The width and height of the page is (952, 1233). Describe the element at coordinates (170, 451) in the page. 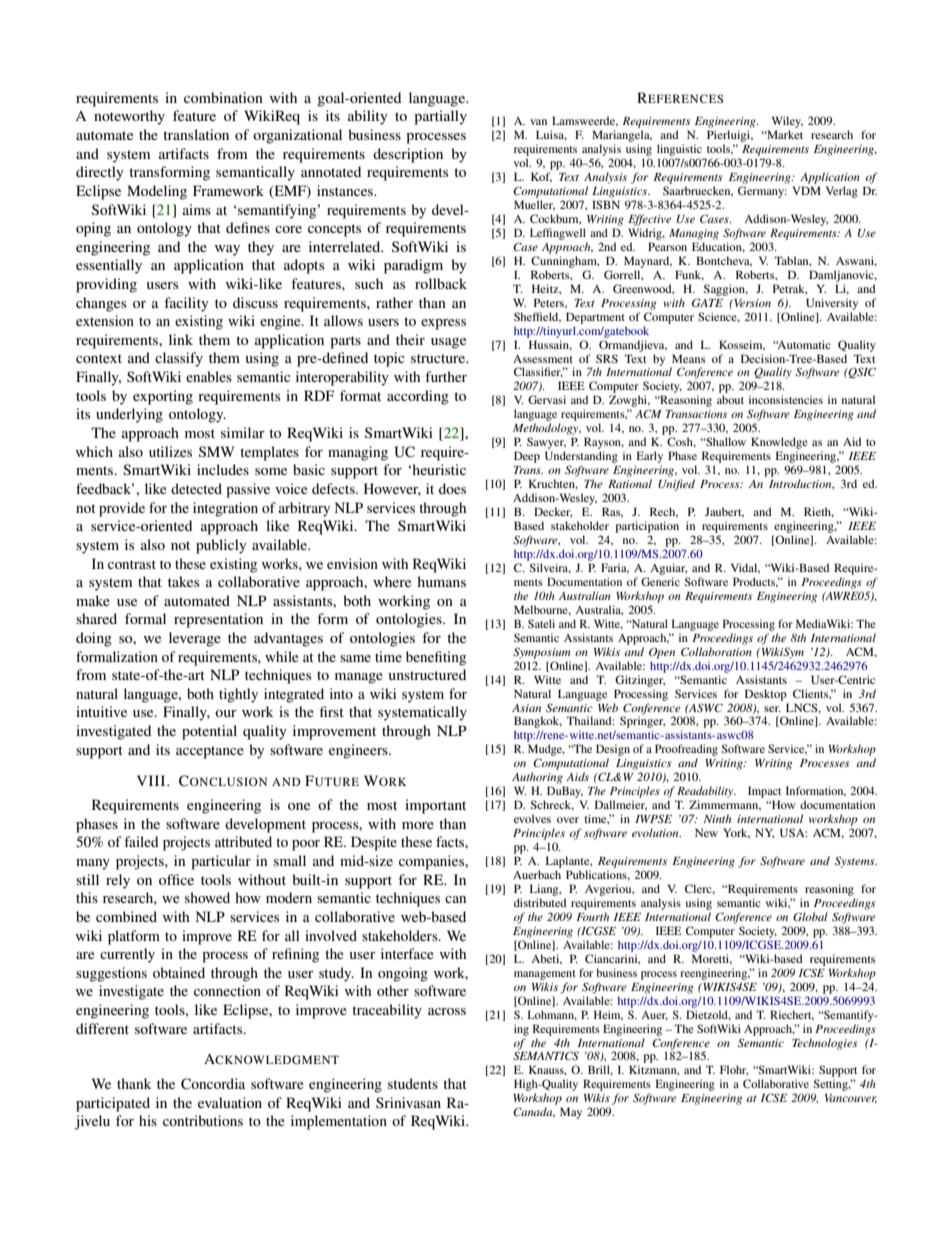

I see `utilizes` at that location.
